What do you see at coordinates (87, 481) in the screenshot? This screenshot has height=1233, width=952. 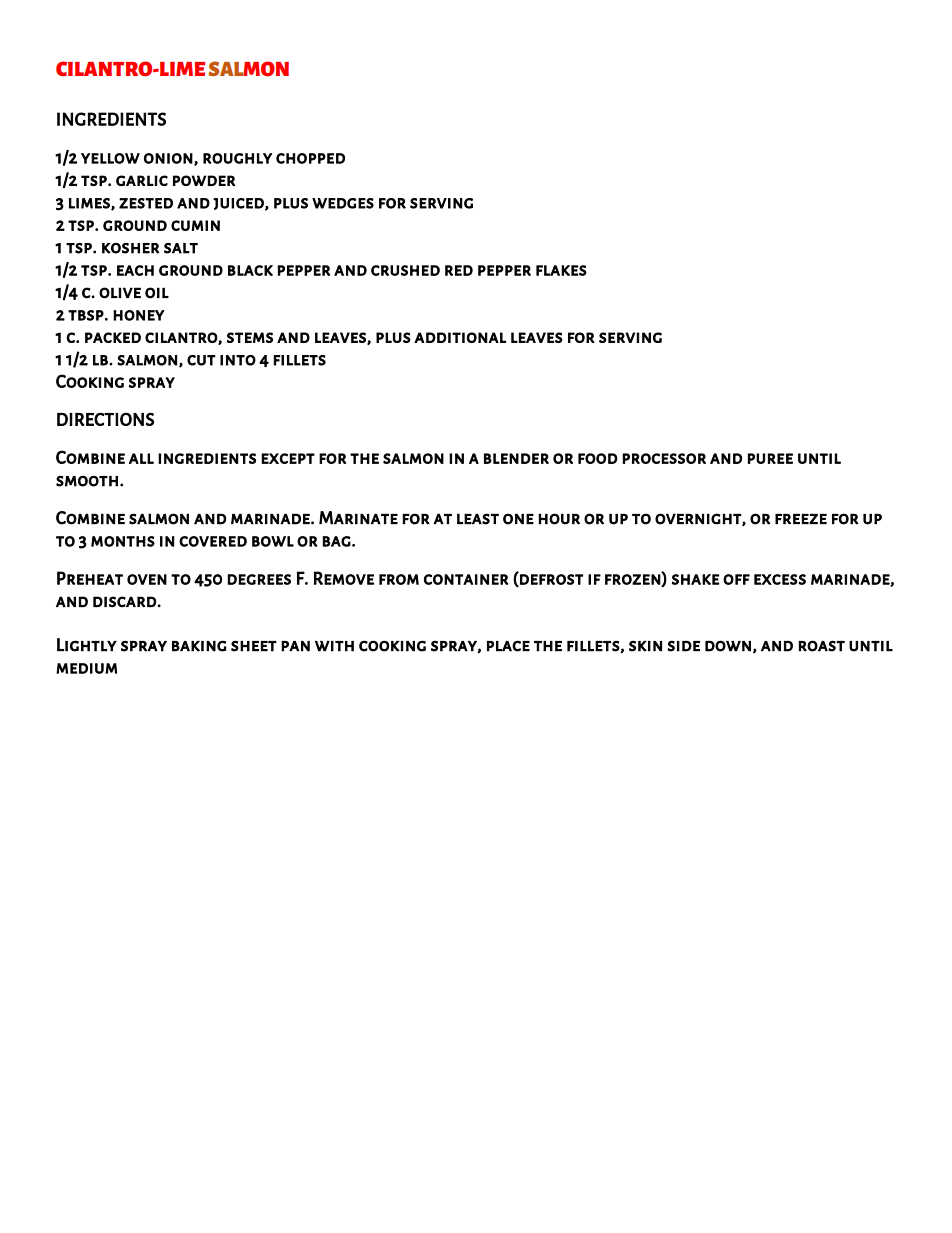 I see `smooth` at bounding box center [87, 481].
